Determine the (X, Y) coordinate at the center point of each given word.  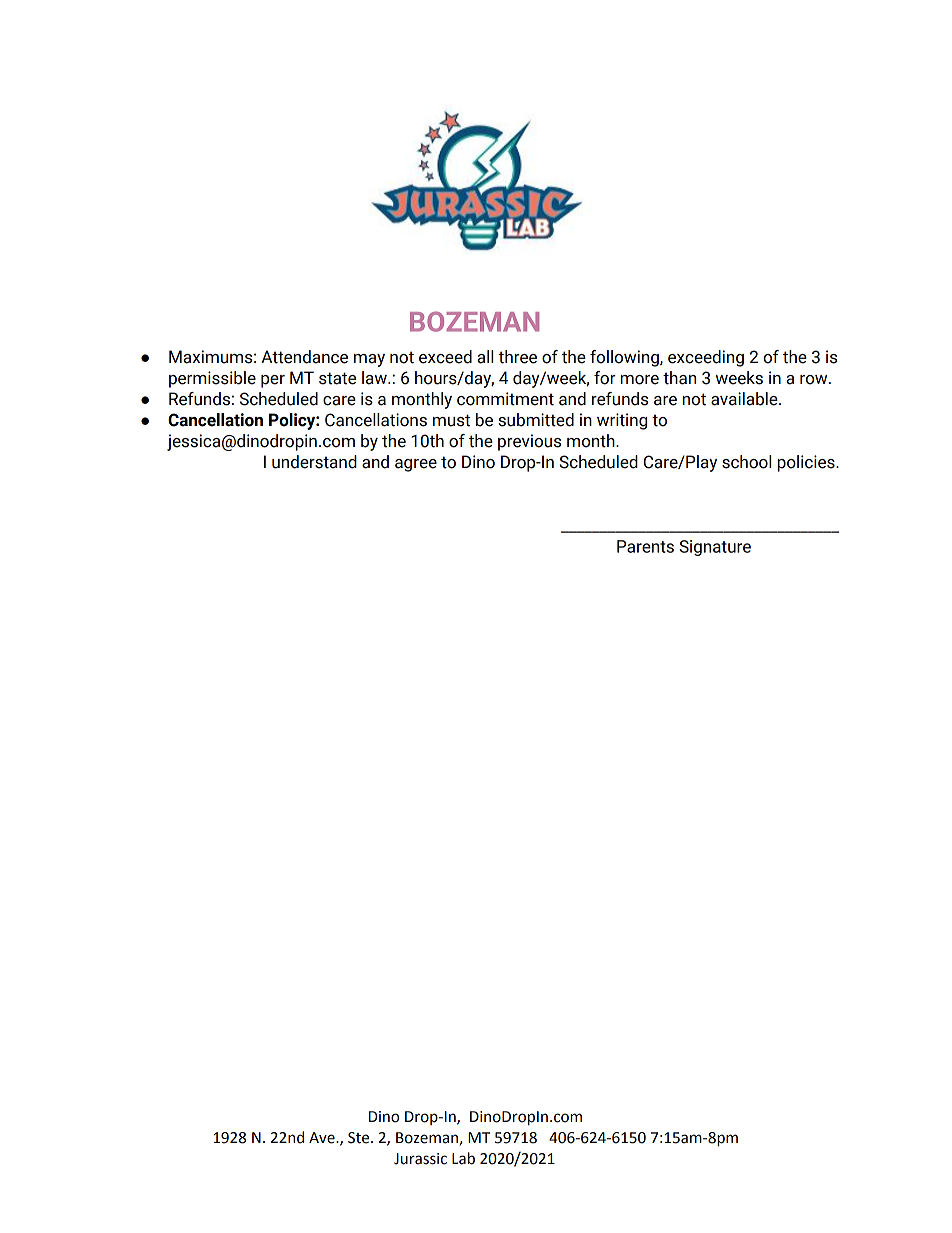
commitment (505, 399)
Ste (360, 1138)
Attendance (304, 357)
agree (416, 465)
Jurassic (420, 1159)
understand (314, 462)
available (745, 399)
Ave (323, 1138)
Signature (715, 548)
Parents (645, 546)
